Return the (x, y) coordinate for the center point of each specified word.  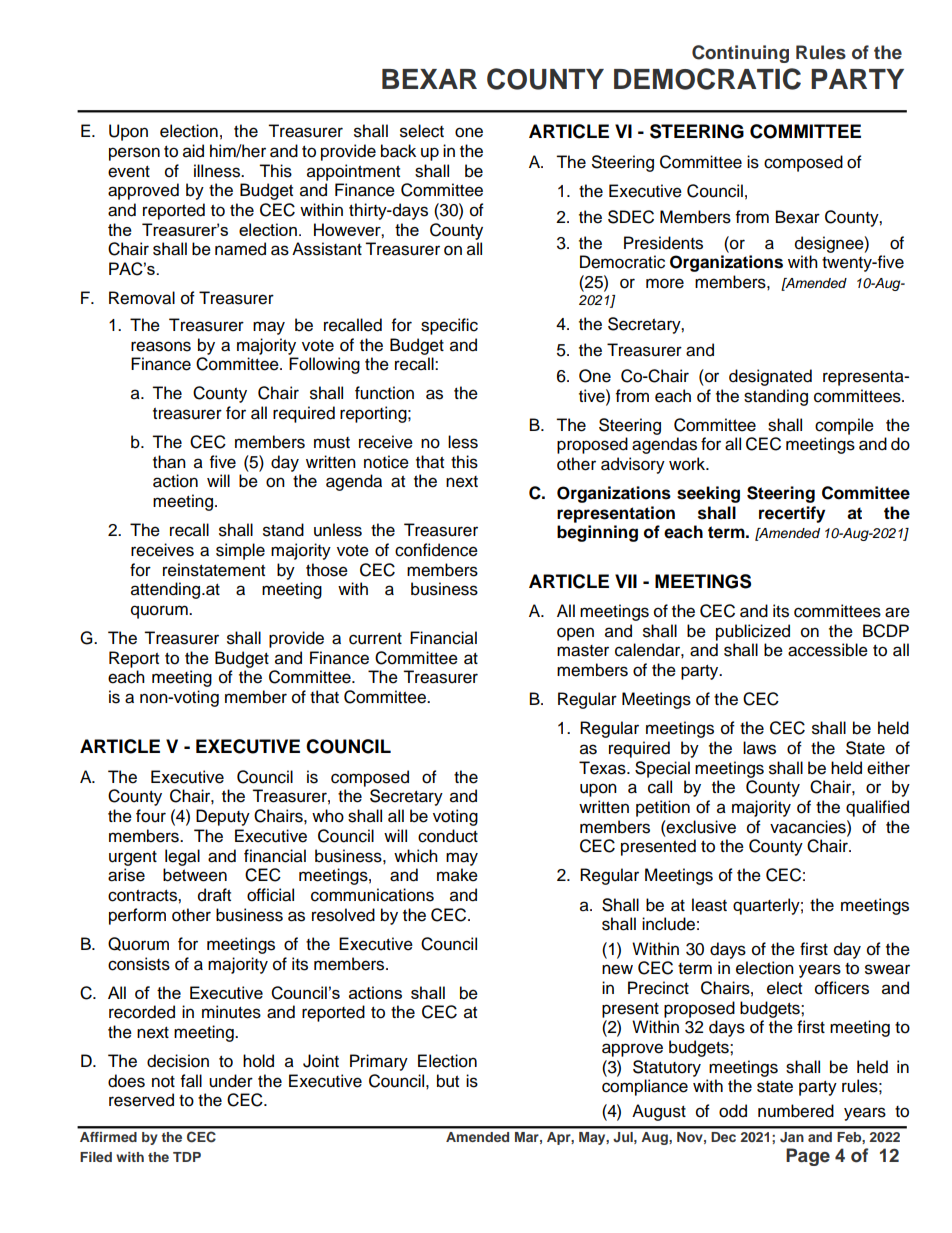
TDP (187, 1157)
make (457, 875)
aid (193, 151)
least (709, 905)
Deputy (223, 817)
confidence (436, 550)
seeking (708, 494)
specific (449, 326)
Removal (142, 298)
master (583, 651)
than (169, 462)
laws (759, 748)
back (398, 151)
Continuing (740, 54)
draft (214, 895)
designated (770, 377)
